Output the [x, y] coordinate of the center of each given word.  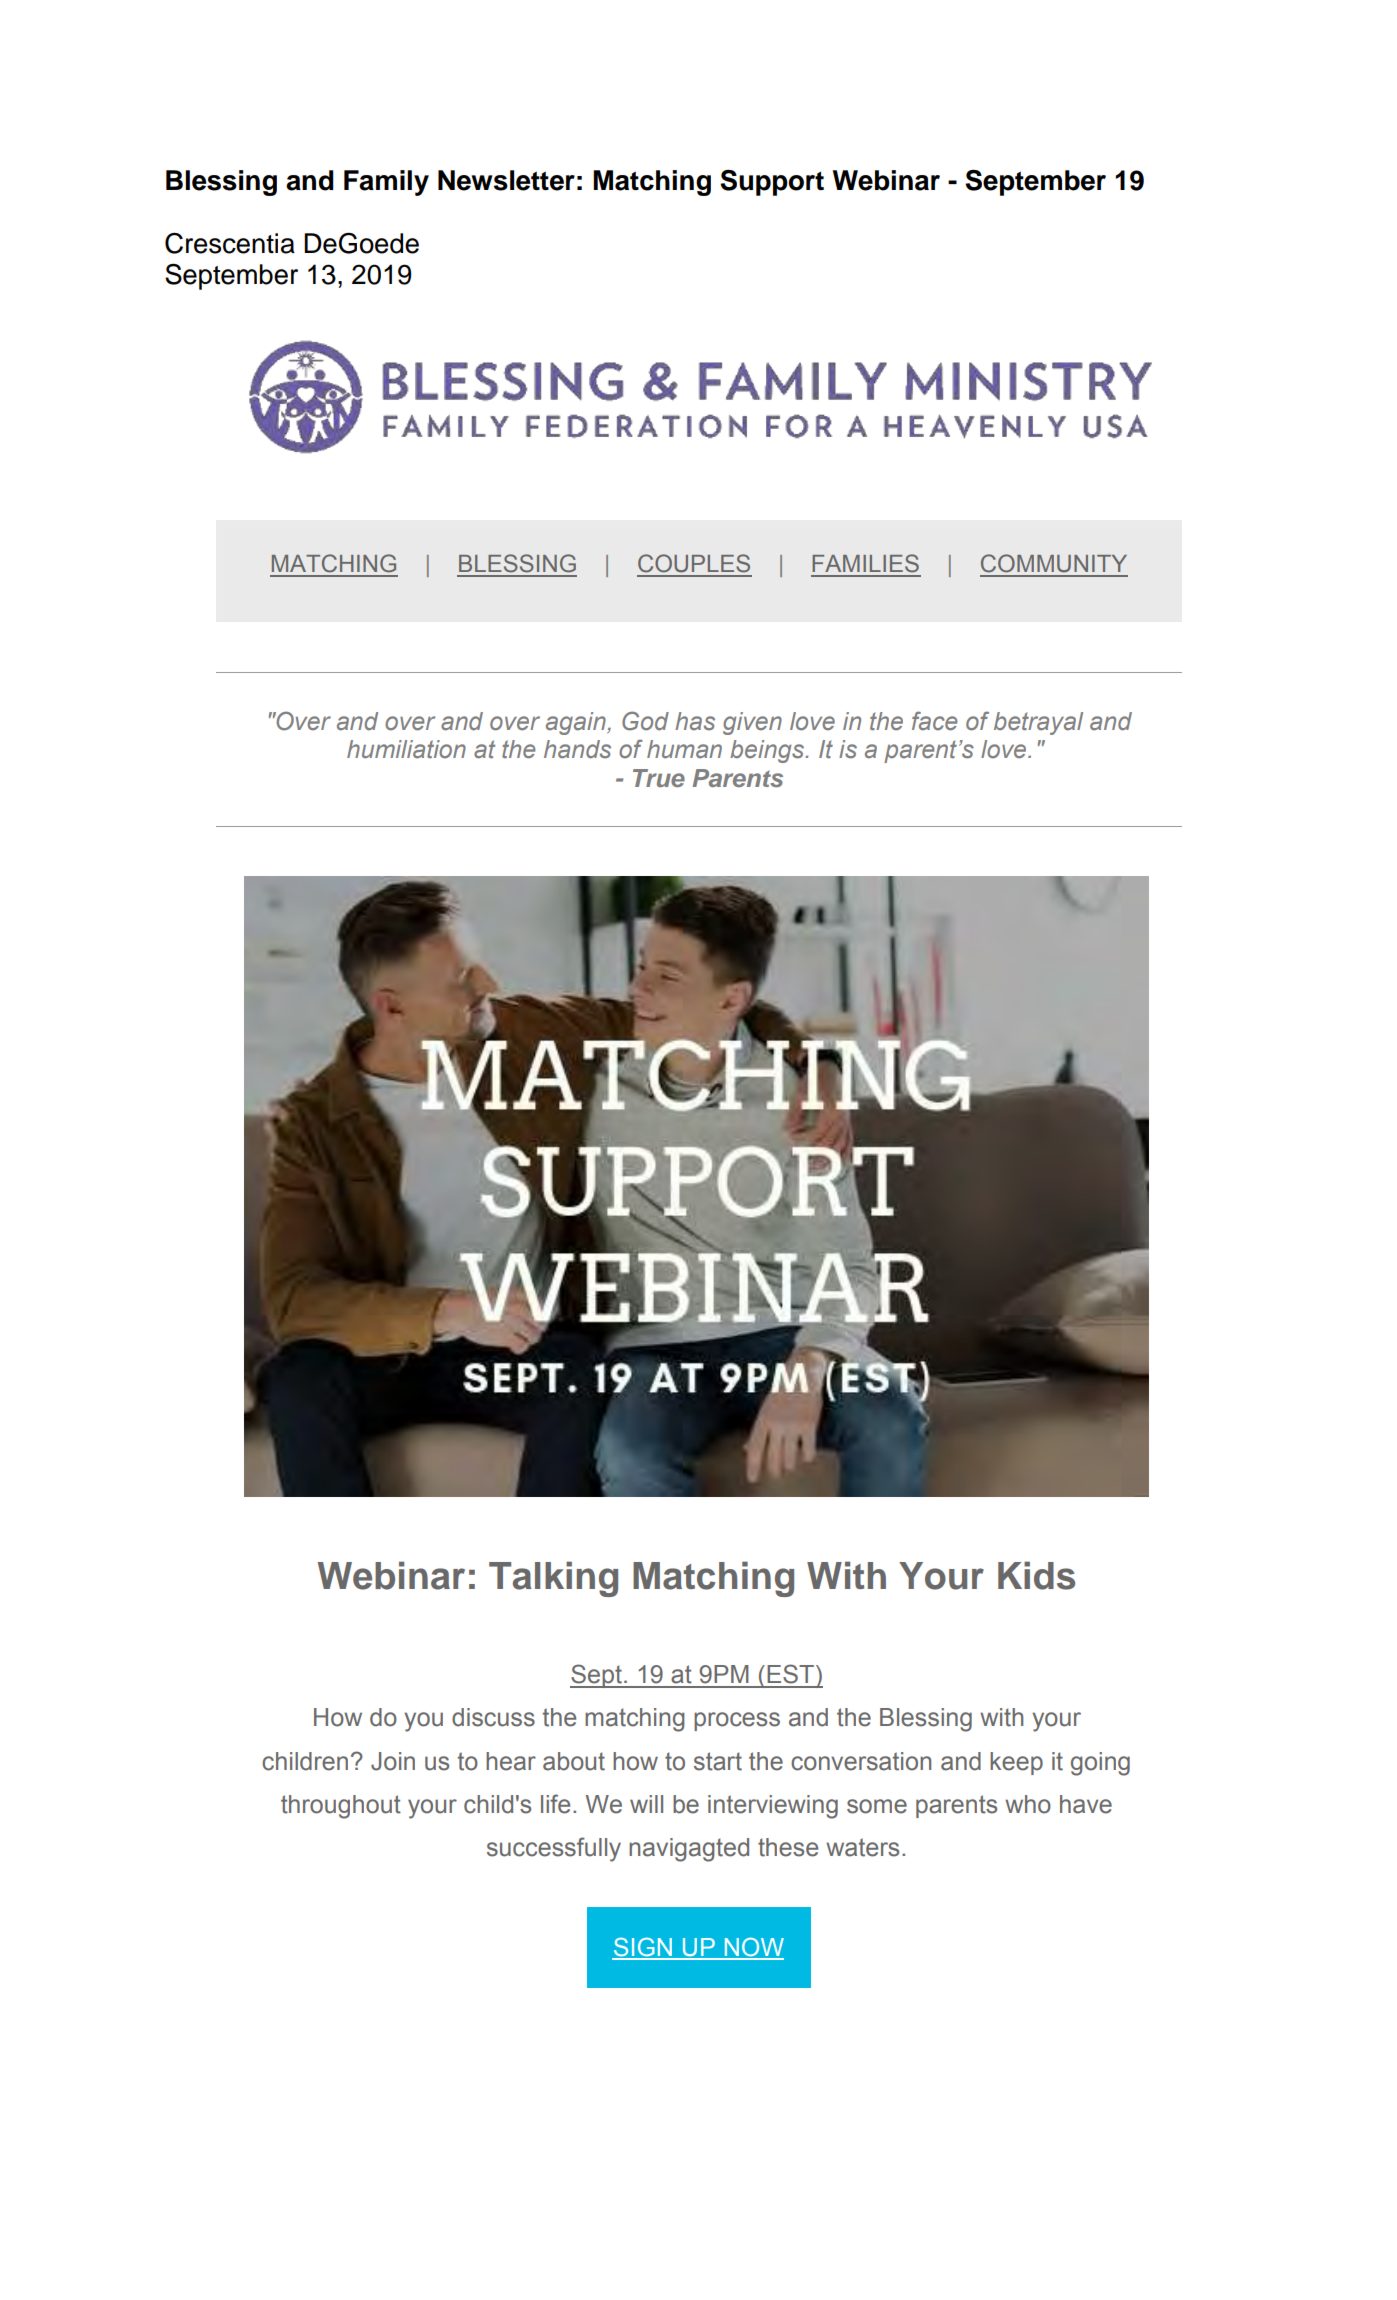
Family [386, 183]
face [934, 721]
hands [577, 749]
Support [772, 183]
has [695, 721]
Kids [1036, 1575]
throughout [341, 1807]
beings [768, 751]
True [659, 778]
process [737, 1721]
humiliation [406, 749]
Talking [553, 1579]
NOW [753, 1948]
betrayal [1038, 723]
